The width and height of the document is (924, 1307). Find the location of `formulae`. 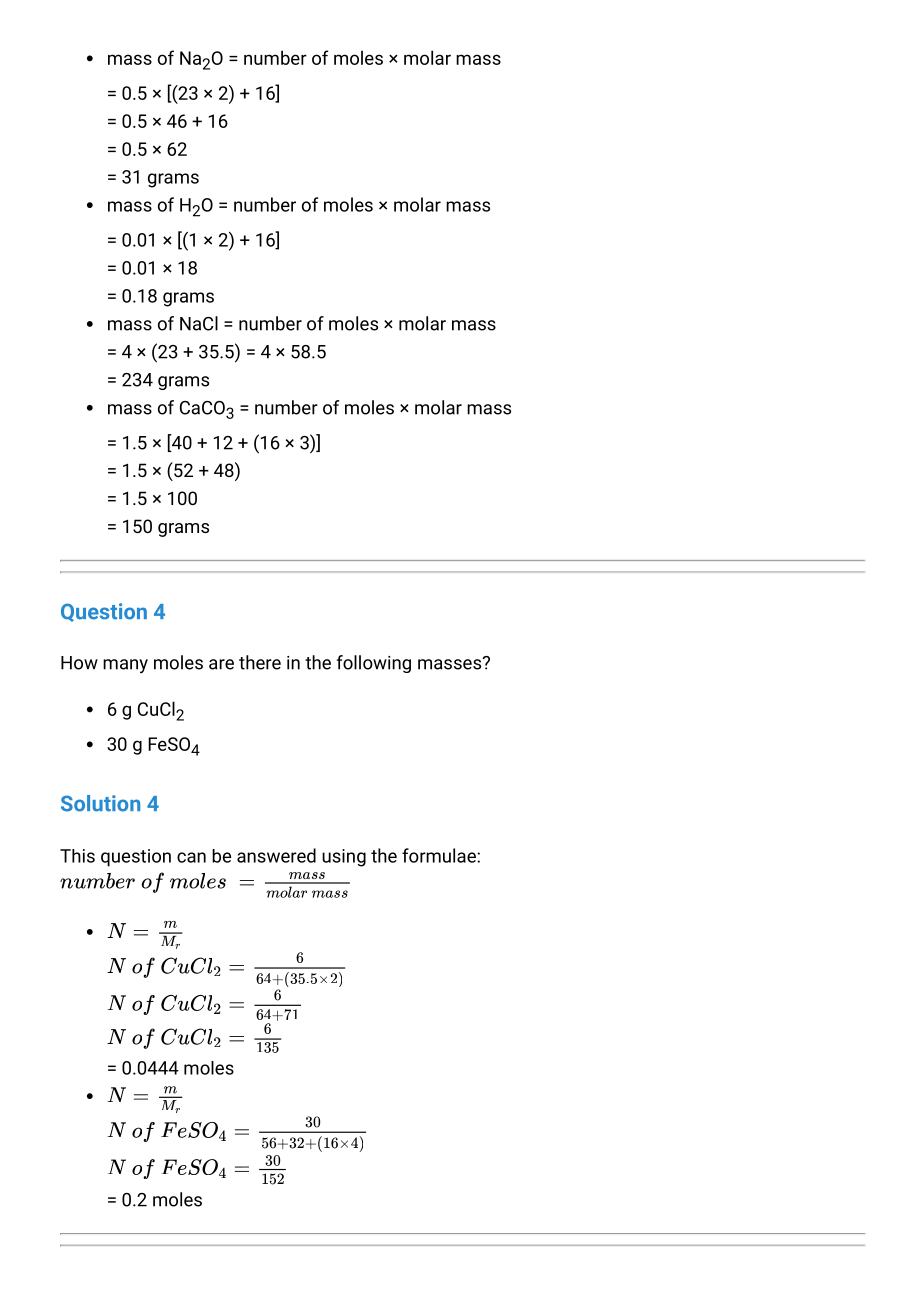

formulae is located at coordinates (440, 855).
